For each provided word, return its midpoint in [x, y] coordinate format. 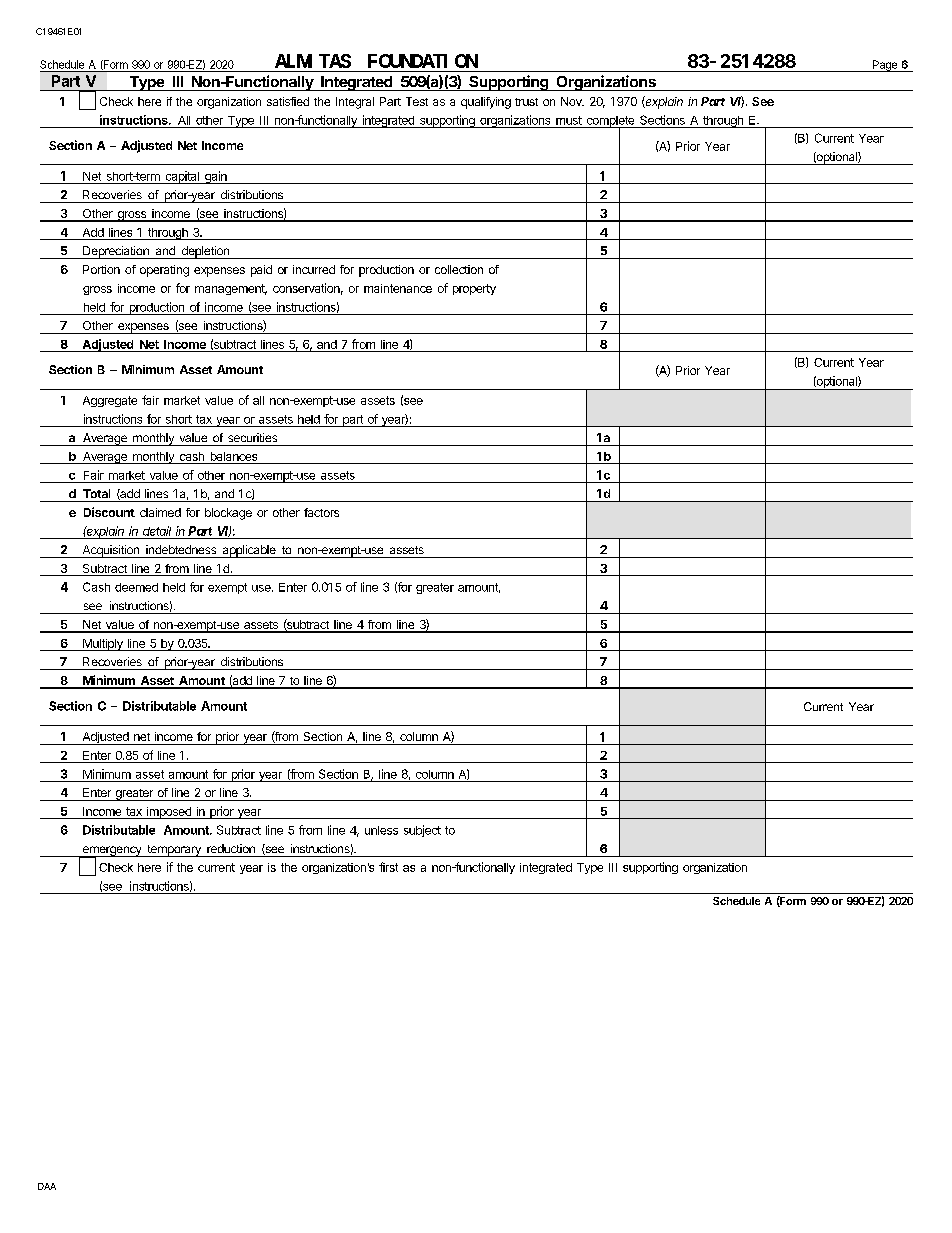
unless [381, 830]
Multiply [103, 645]
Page [885, 66]
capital [182, 177]
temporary [174, 851]
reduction [231, 848]
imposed [169, 813]
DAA [47, 1186]
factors [321, 512]
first [388, 867]
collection [459, 269]
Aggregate [110, 401]
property [474, 289]
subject [422, 831]
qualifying [486, 103]
